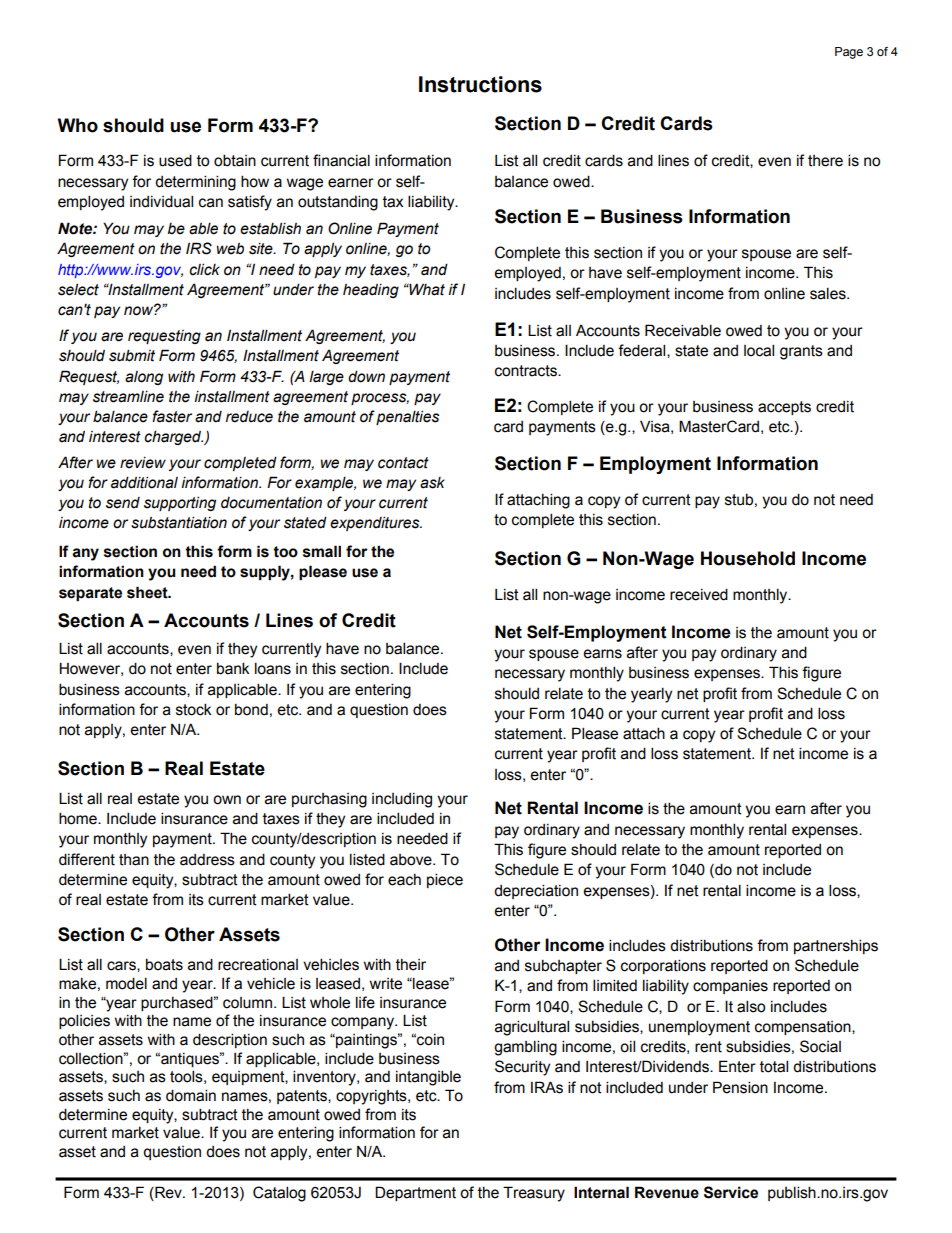 This screenshot has width=952, height=1233. What do you see at coordinates (748, 558) in the screenshot?
I see `Household` at bounding box center [748, 558].
